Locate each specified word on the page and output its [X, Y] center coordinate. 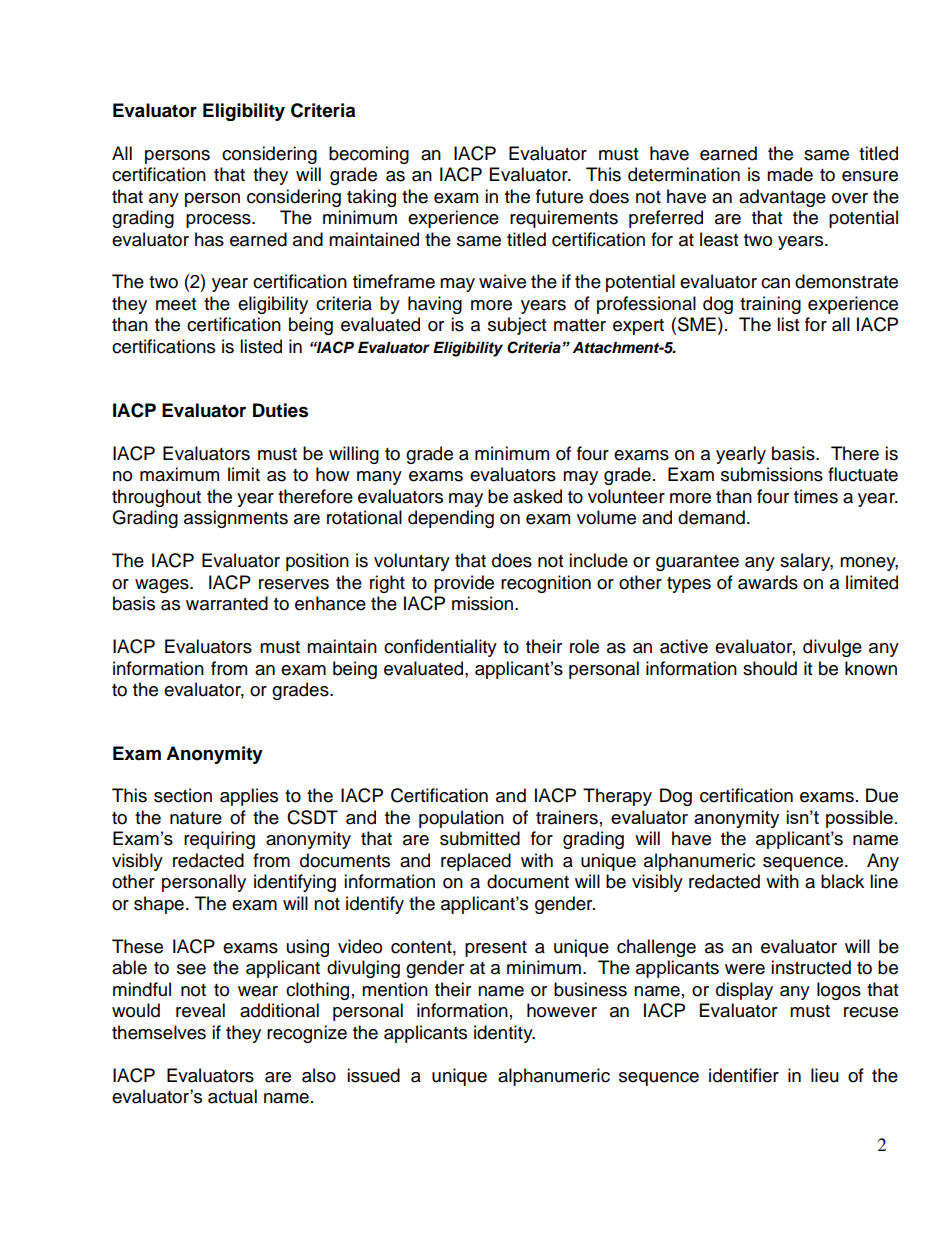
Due [882, 795]
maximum [179, 474]
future [559, 196]
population [461, 819]
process [219, 221]
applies [249, 797]
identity [504, 1034]
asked [537, 496]
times [816, 496]
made [790, 174]
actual [232, 1096]
